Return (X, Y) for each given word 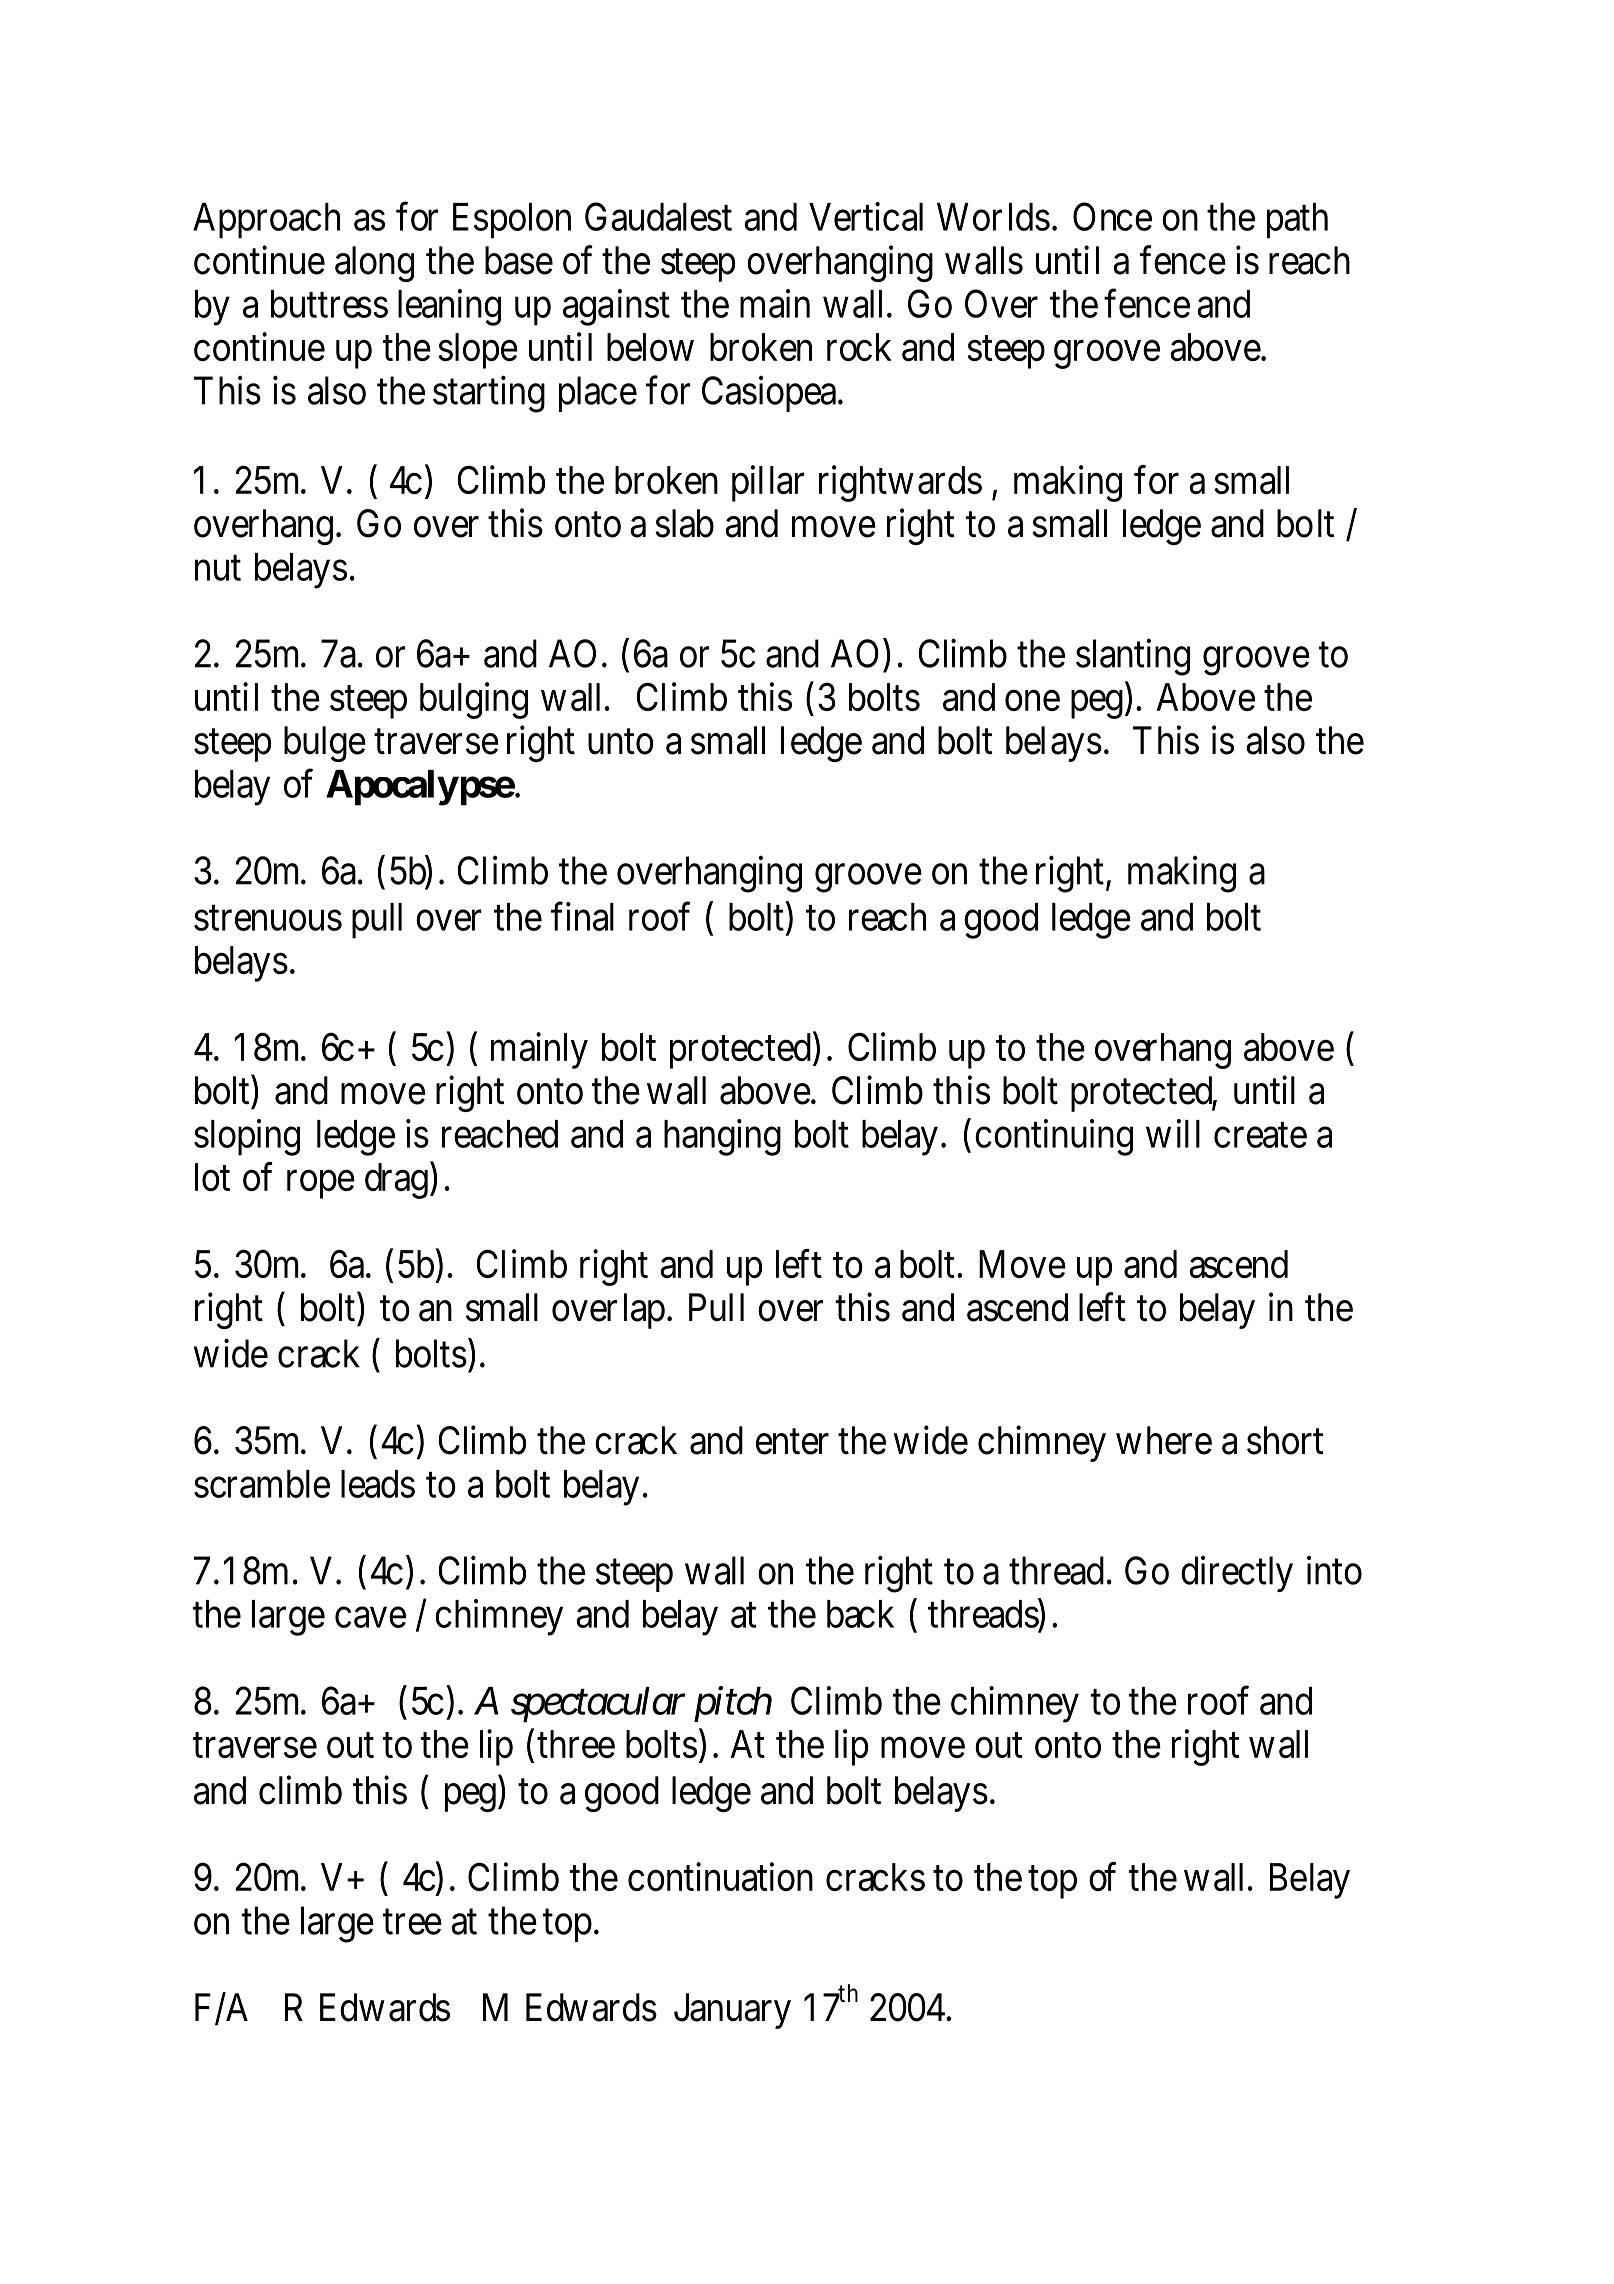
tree (412, 1922)
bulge (325, 744)
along (374, 264)
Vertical (866, 216)
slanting (1133, 657)
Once (1112, 216)
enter (792, 1442)
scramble (262, 1484)
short (1285, 1440)
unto (621, 742)
